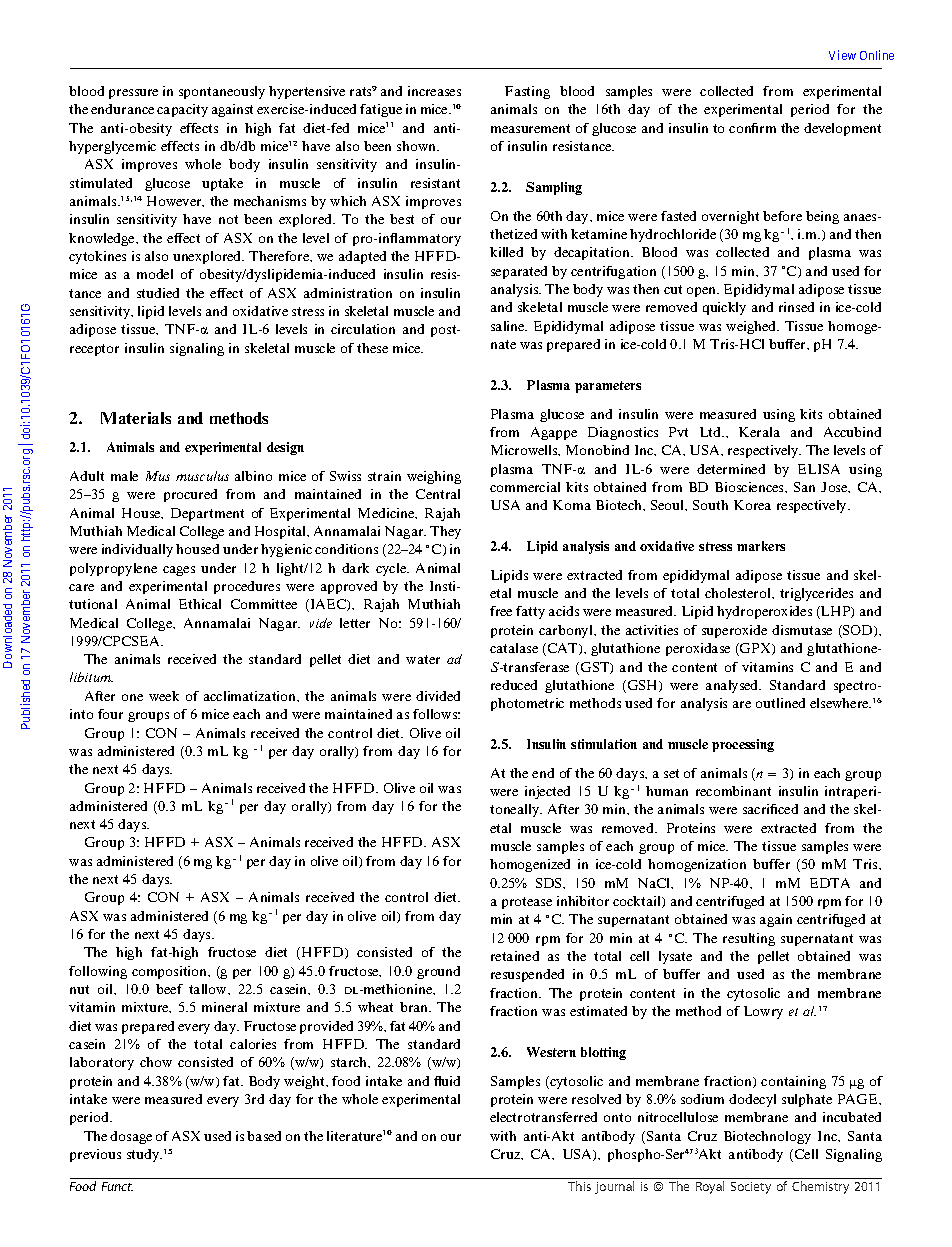  I want to click on confirm, so click(752, 128).
